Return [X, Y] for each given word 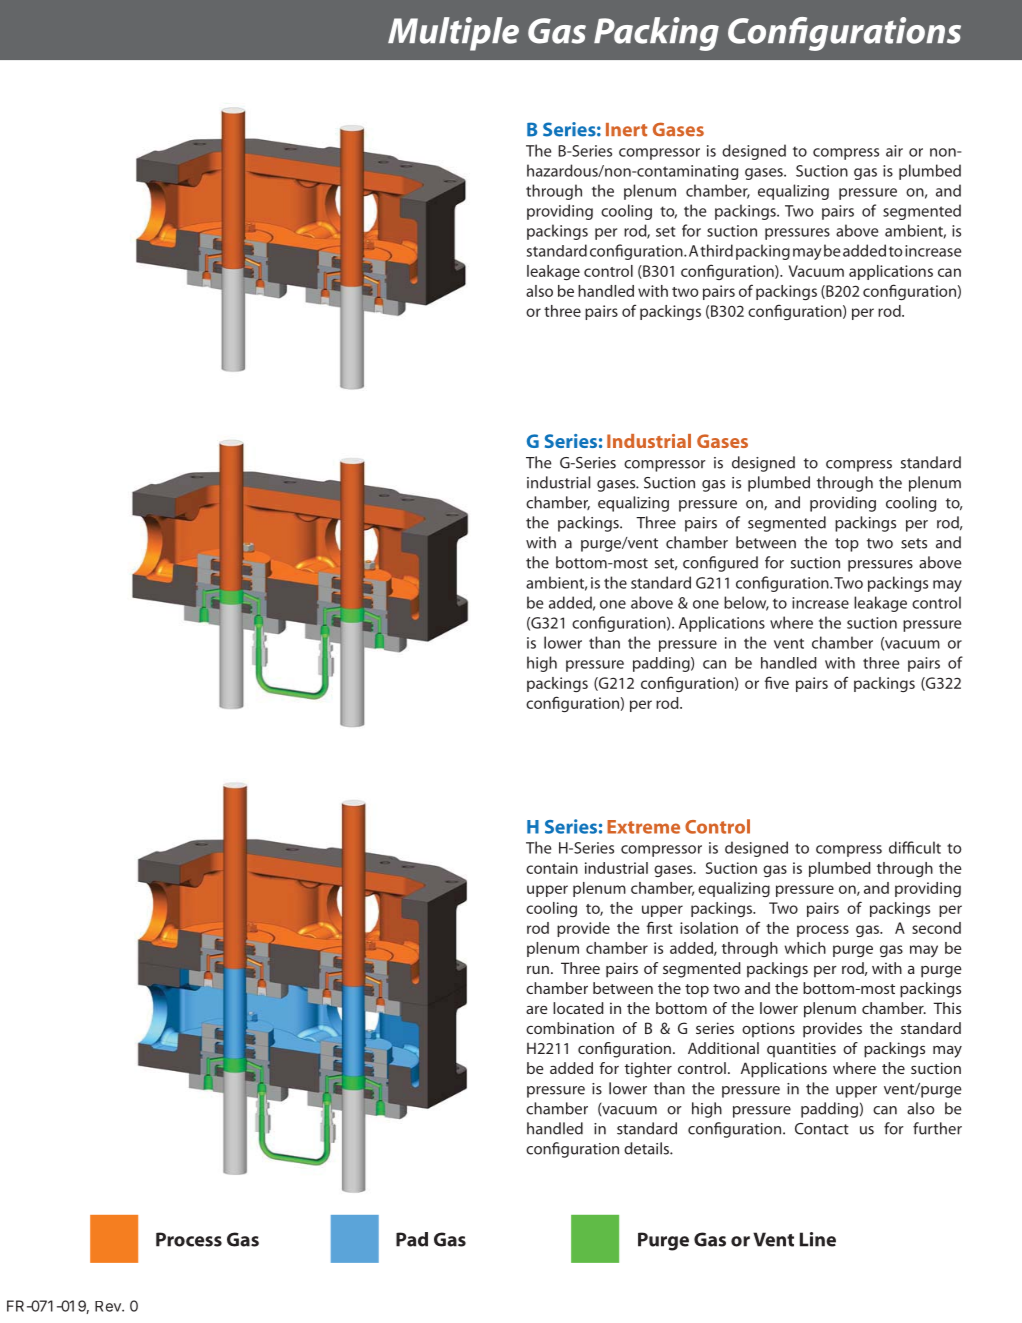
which [805, 948]
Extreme [643, 827]
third [716, 250]
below [746, 603]
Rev [109, 1306]
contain [552, 868]
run [538, 970]
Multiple [453, 34]
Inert [626, 130]
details [647, 1148]
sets [914, 543]
